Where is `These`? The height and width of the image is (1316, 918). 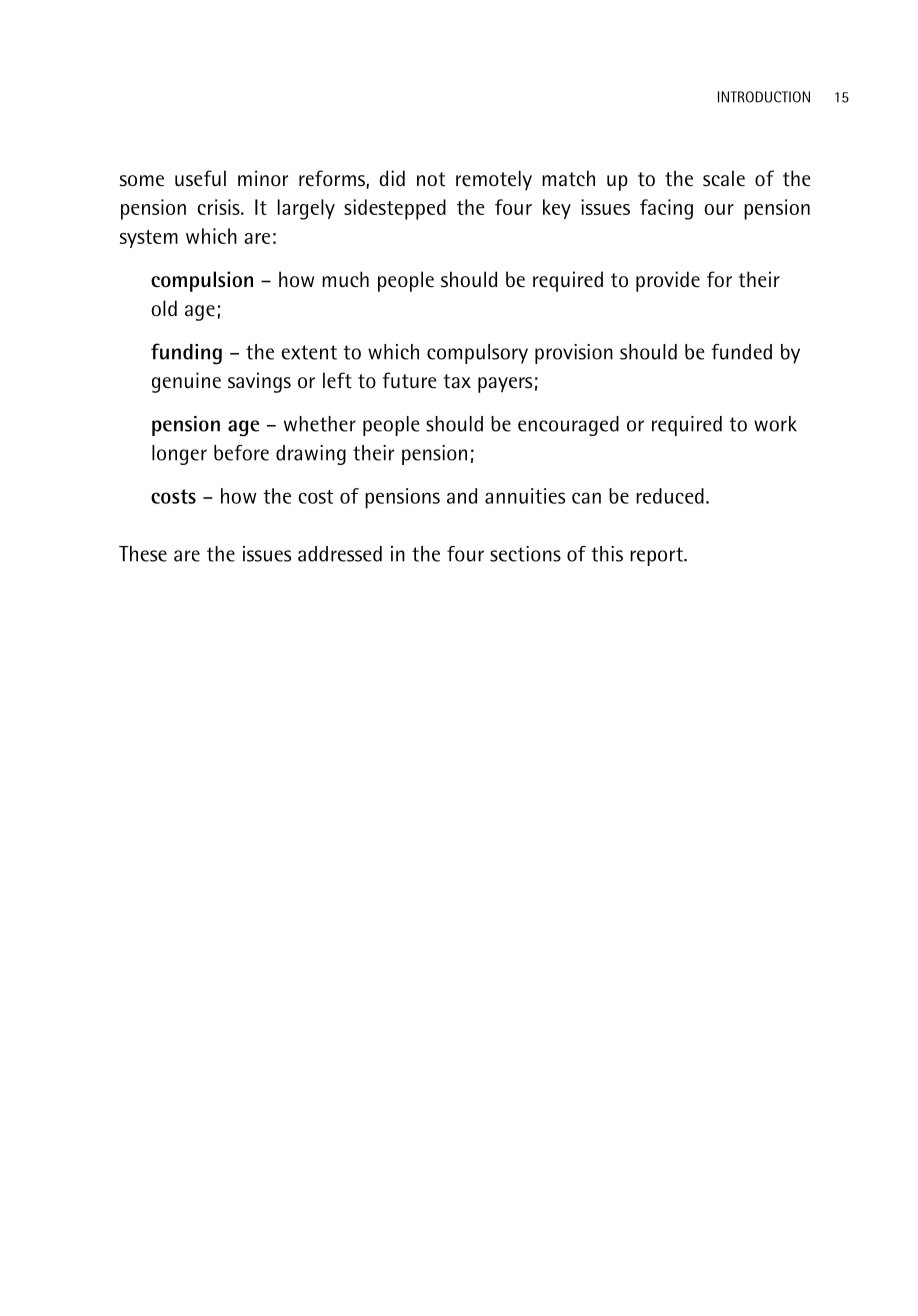 These is located at coordinates (143, 554).
